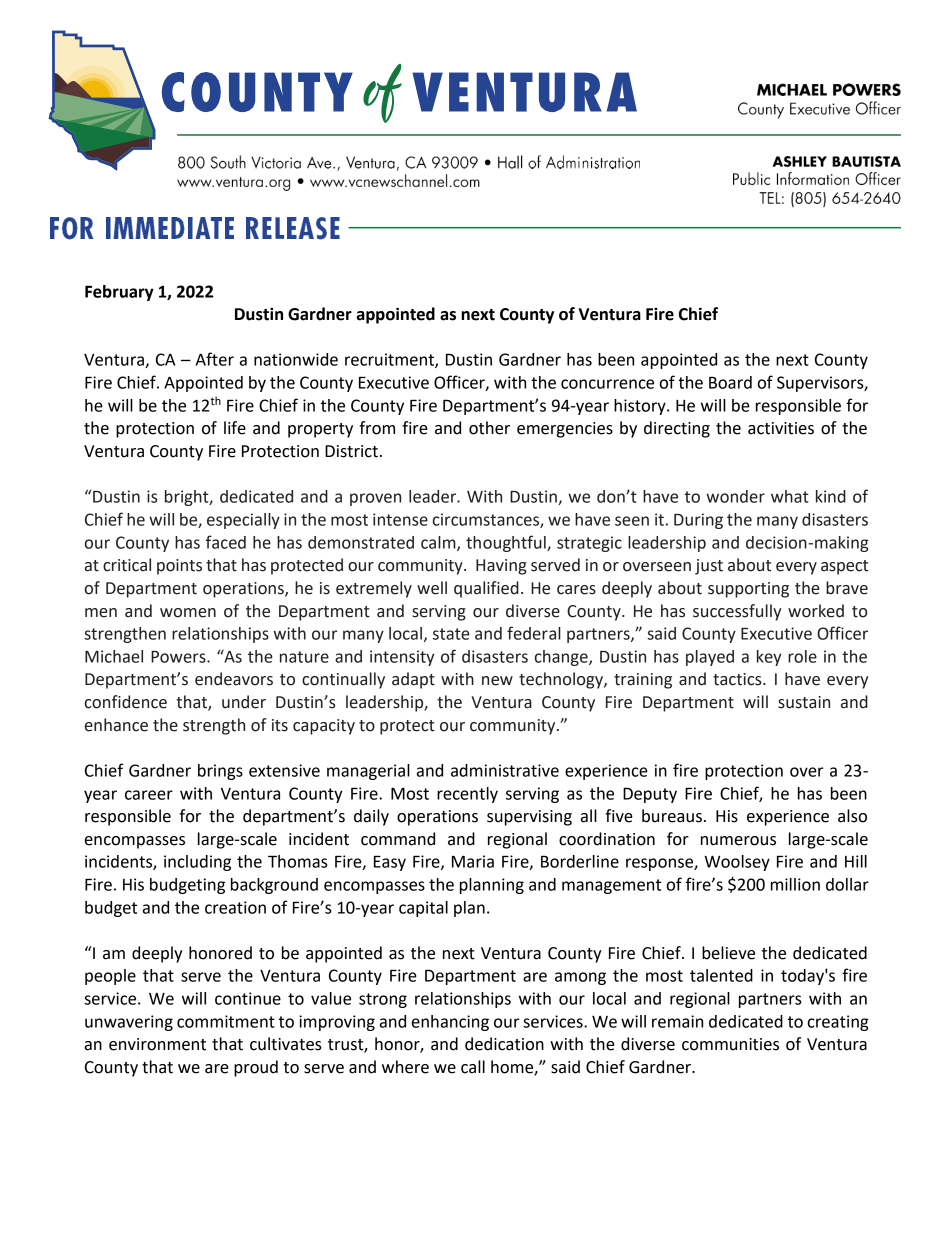 This screenshot has height=1233, width=952. What do you see at coordinates (157, 1044) in the screenshot?
I see `environment` at bounding box center [157, 1044].
